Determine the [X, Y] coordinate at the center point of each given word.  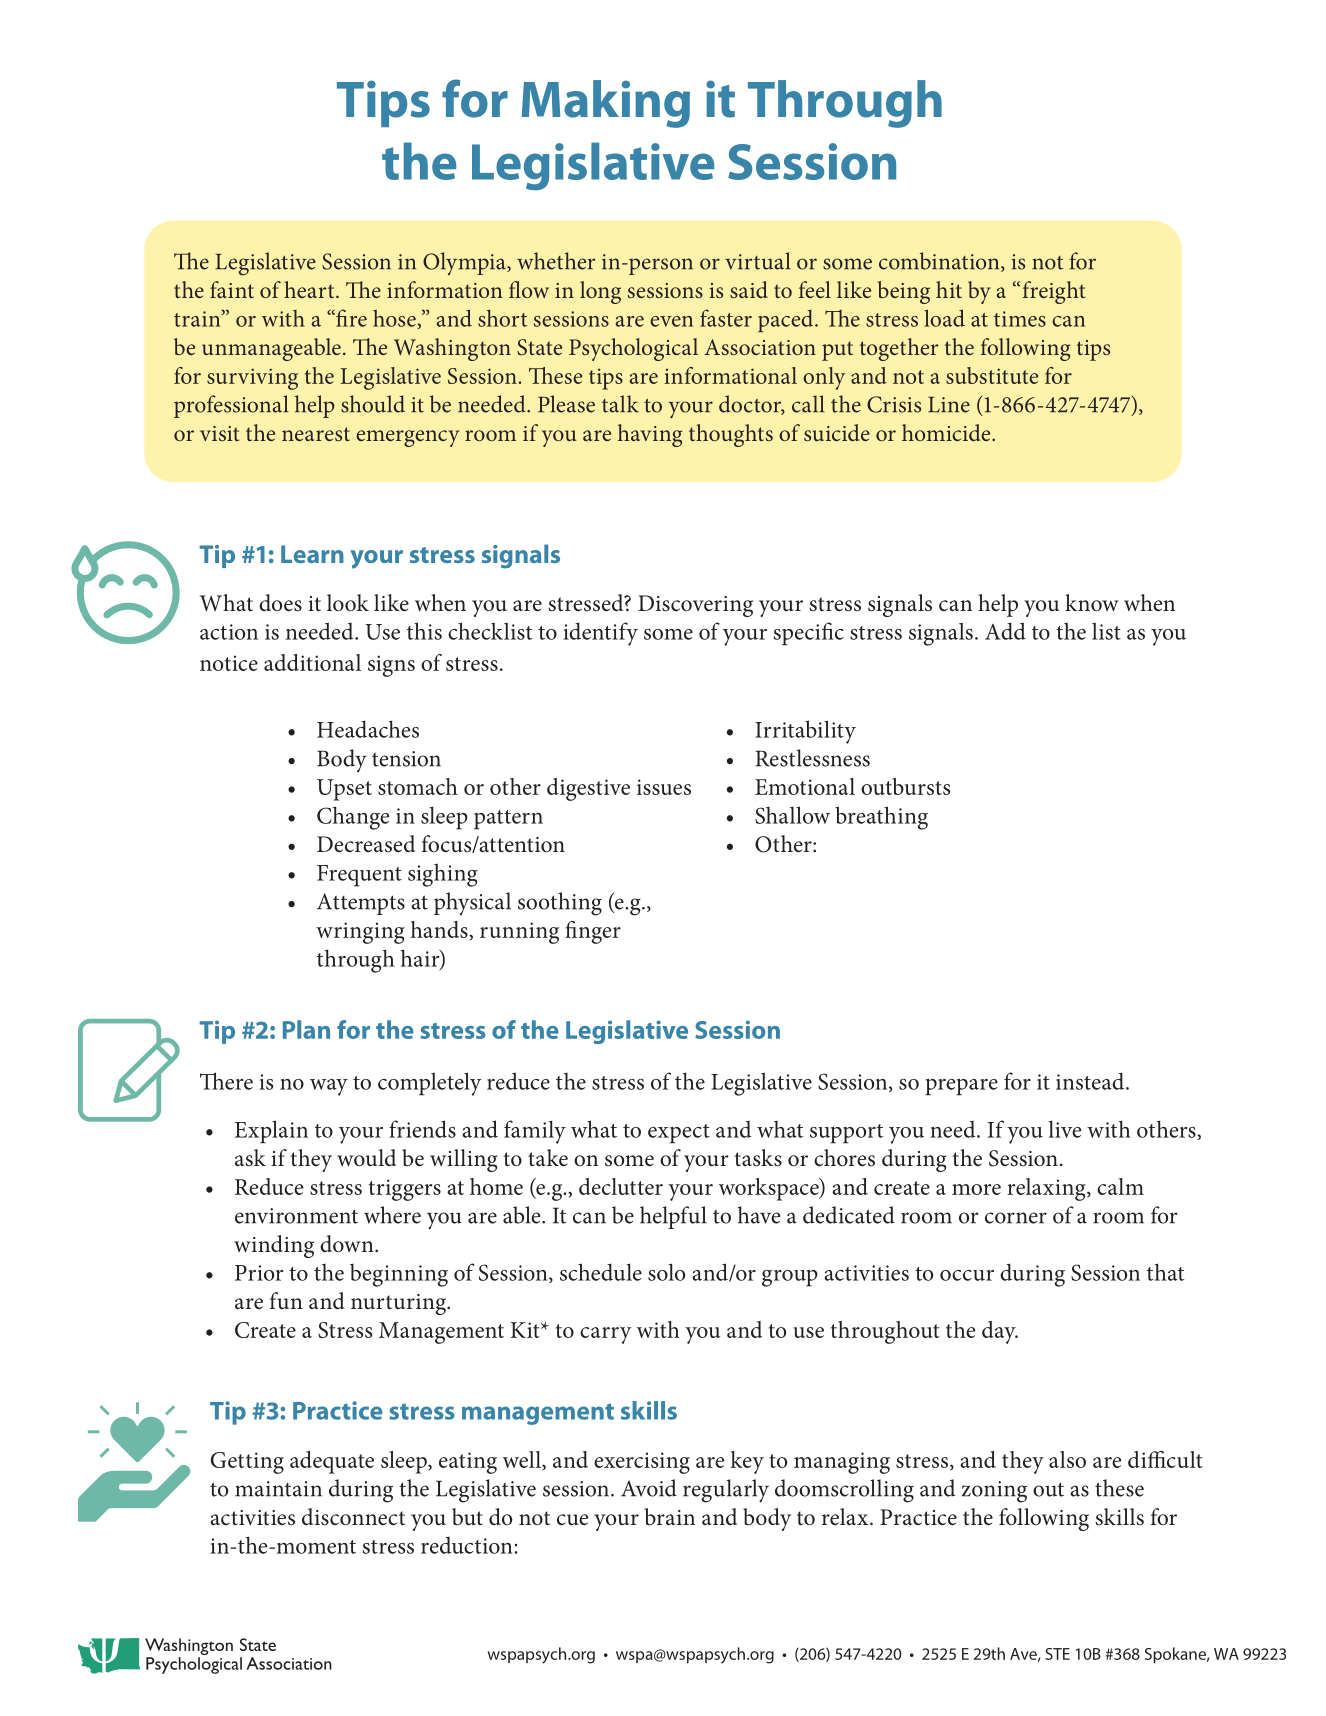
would [366, 1158]
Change [353, 818]
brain [669, 1517]
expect [679, 1133]
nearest [316, 434]
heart [310, 289]
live [1065, 1129]
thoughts [731, 435]
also [1067, 1459]
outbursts [905, 786]
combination [940, 262]
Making [606, 104]
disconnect [353, 1517]
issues [664, 787]
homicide [947, 432]
